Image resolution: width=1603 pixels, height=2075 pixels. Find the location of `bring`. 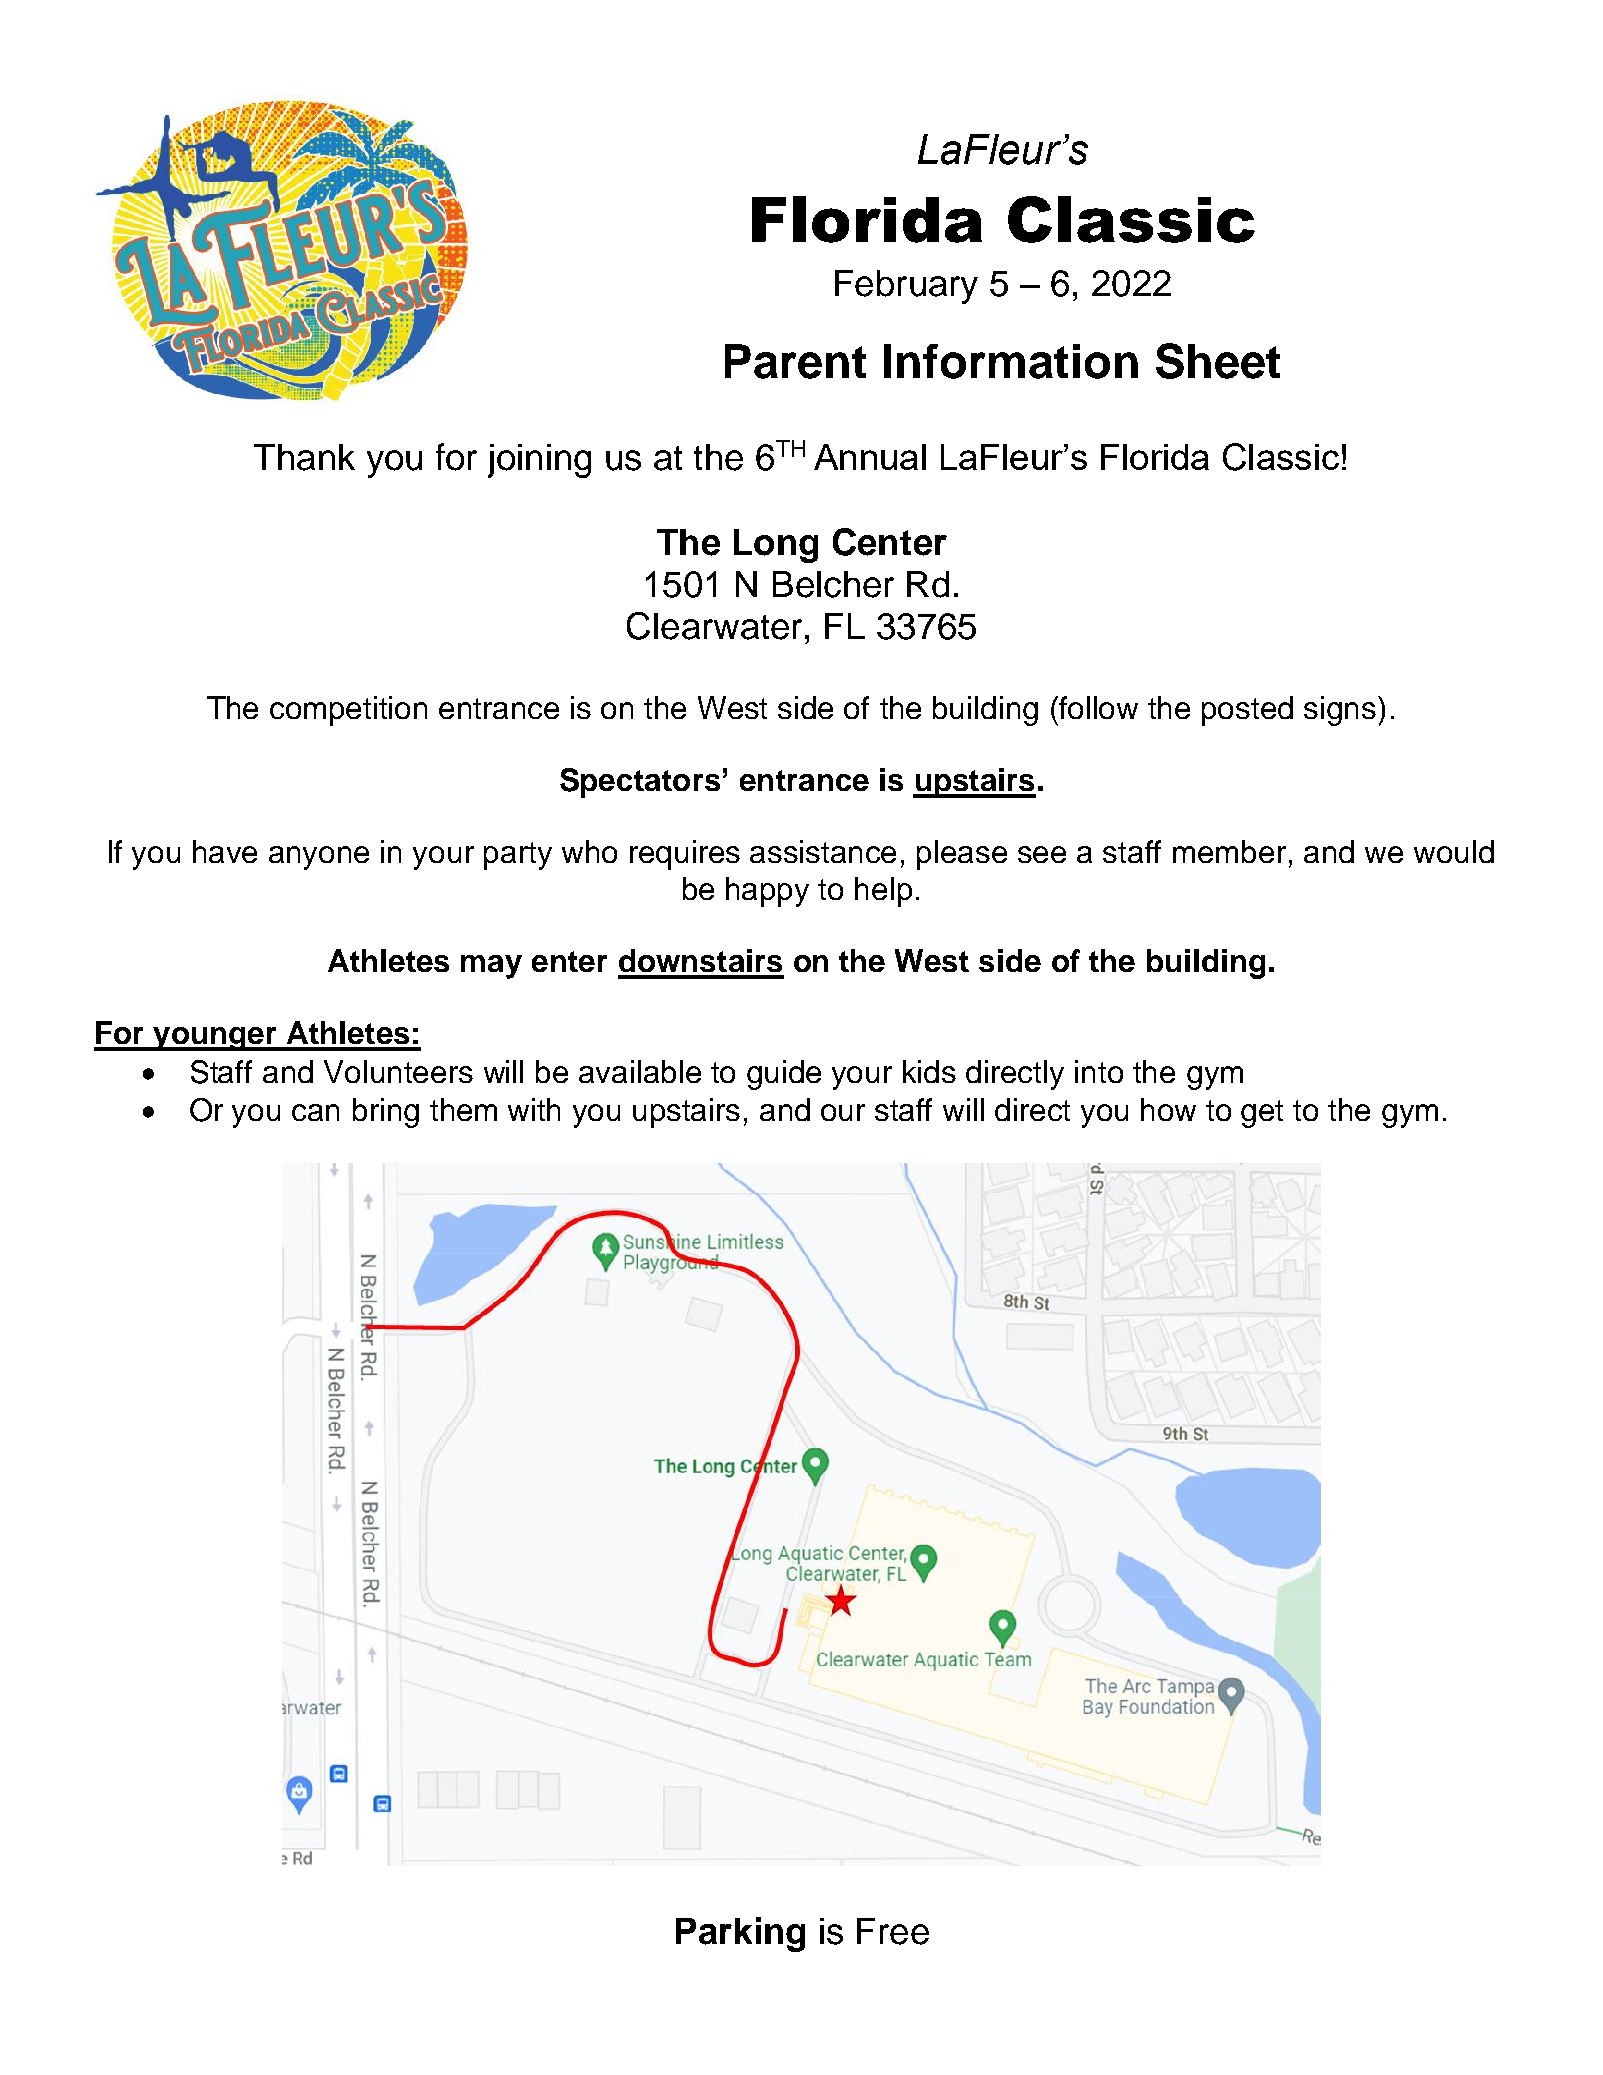

bring is located at coordinates (386, 1113).
